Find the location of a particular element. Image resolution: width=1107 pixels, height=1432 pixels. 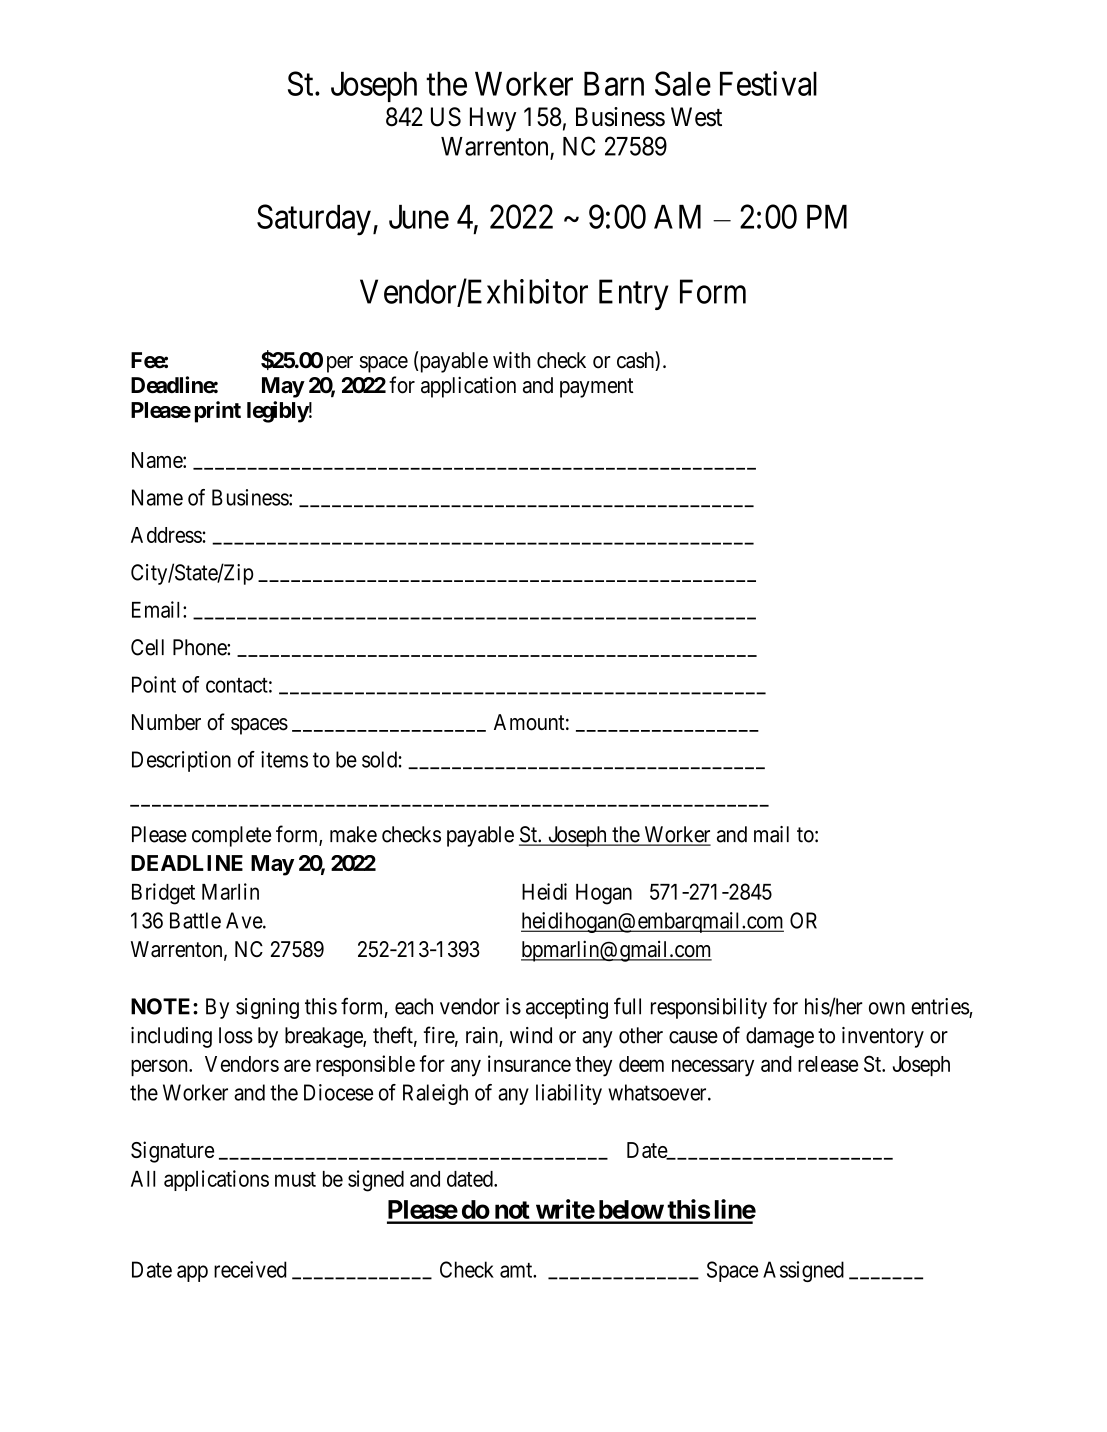

Address is located at coordinates (167, 535).
